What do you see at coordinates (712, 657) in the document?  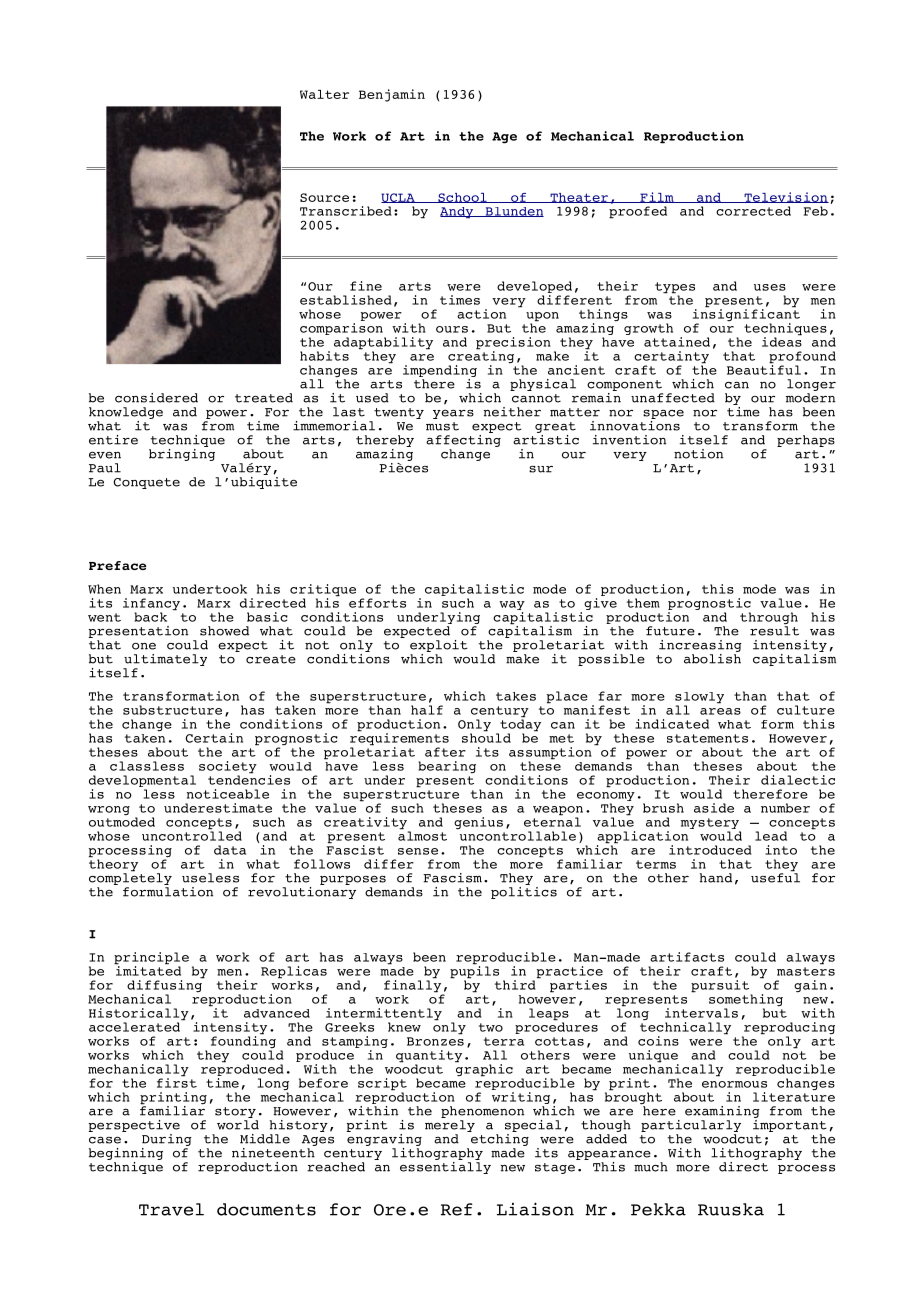 I see `abolish` at bounding box center [712, 657].
